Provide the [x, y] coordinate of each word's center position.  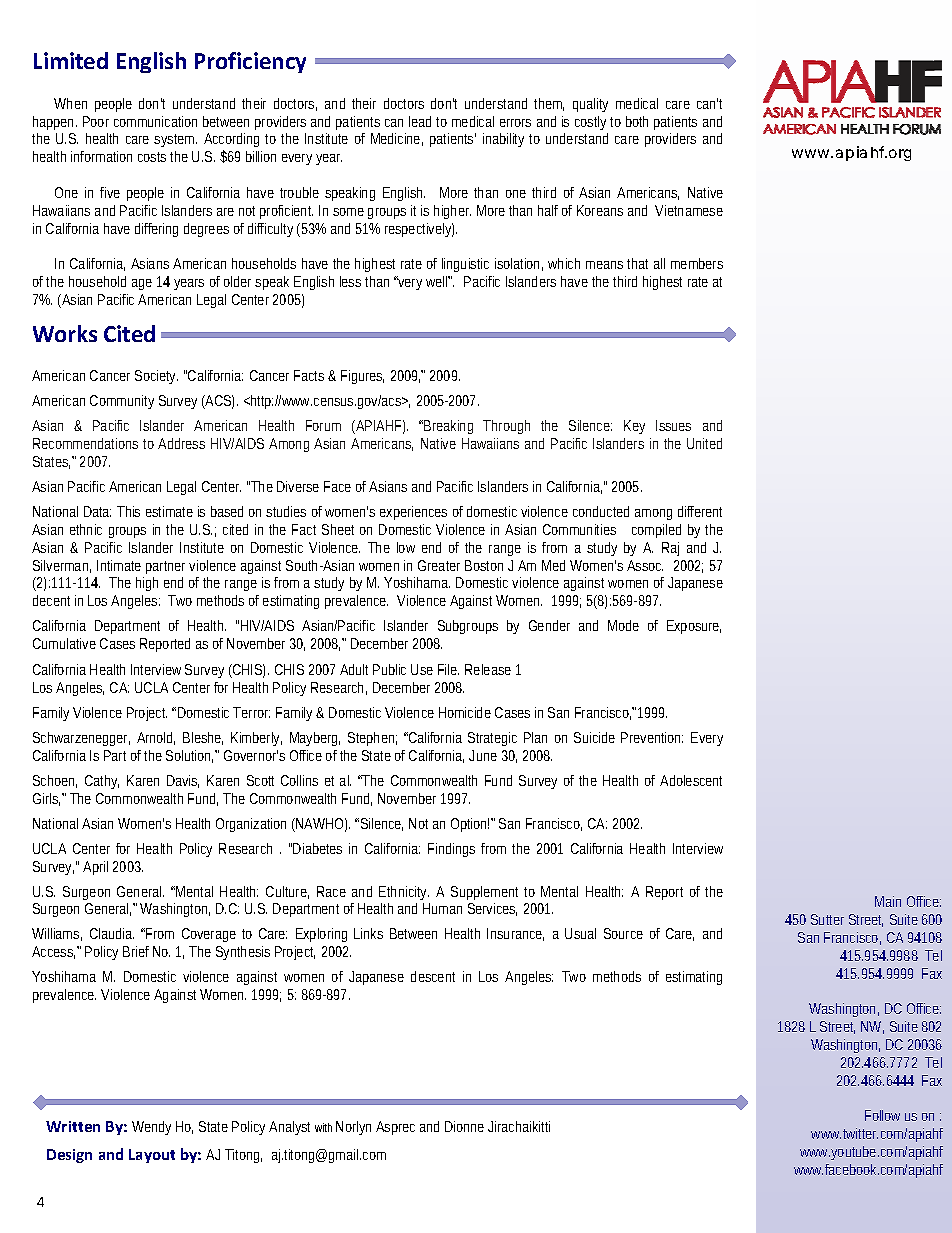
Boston [484, 565]
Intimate [119, 565]
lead [420, 121]
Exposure [694, 627]
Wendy [151, 1128]
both [637, 121]
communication [155, 121]
